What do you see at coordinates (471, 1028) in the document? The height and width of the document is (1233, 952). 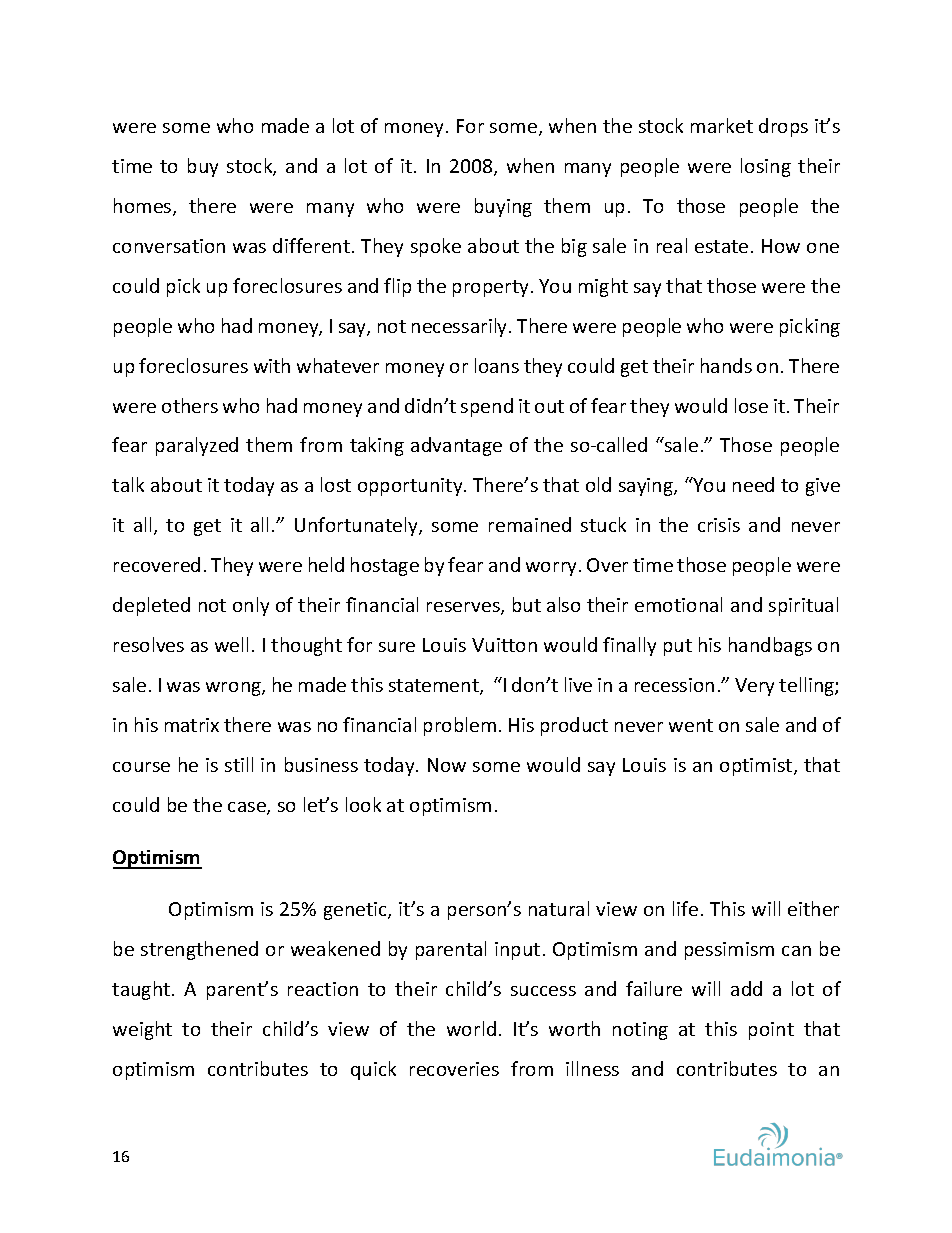 I see `world` at bounding box center [471, 1028].
